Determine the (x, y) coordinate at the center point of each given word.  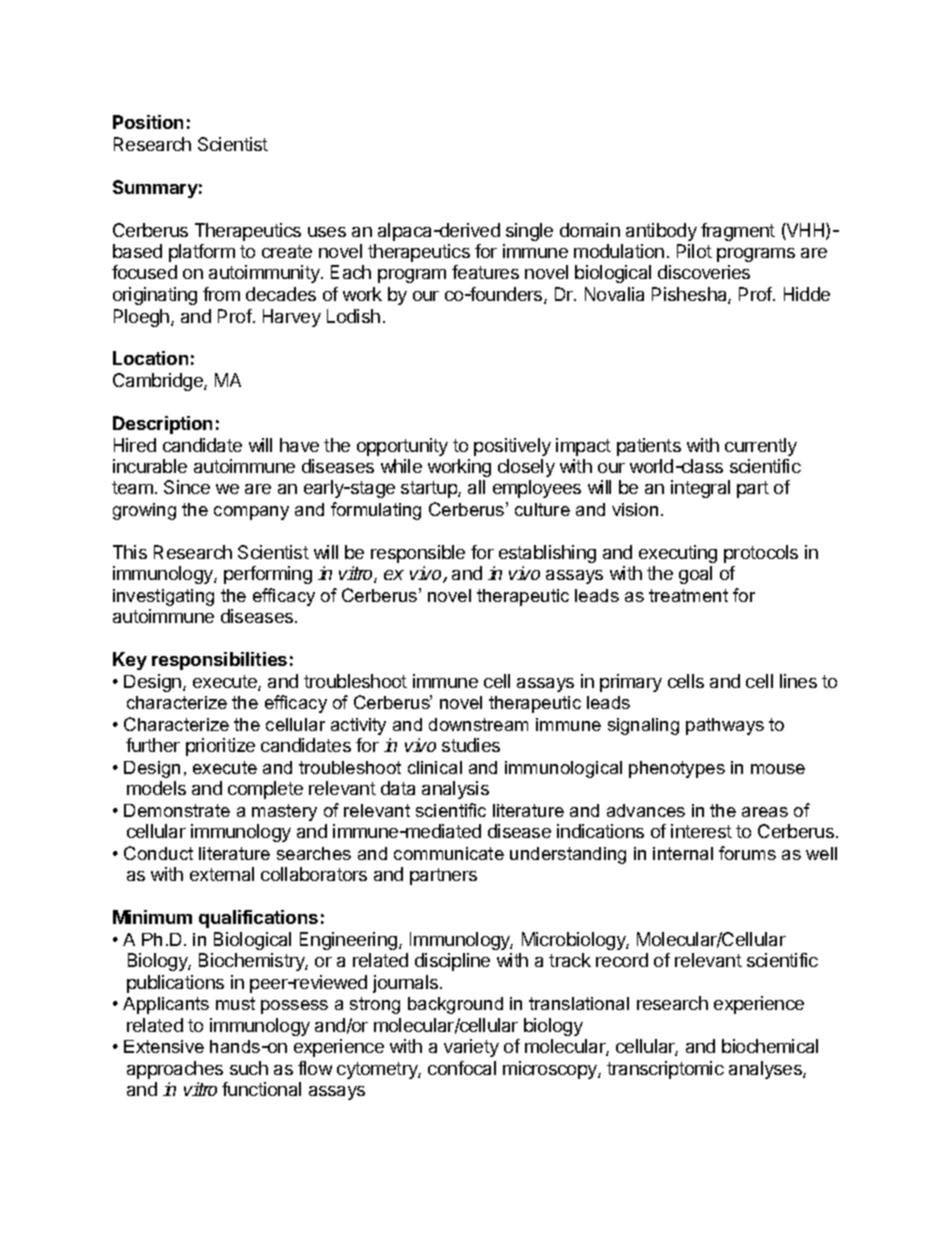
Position (148, 122)
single (529, 232)
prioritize (220, 747)
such (249, 1068)
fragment (738, 232)
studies (471, 745)
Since (187, 487)
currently (761, 447)
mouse (778, 769)
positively (512, 447)
